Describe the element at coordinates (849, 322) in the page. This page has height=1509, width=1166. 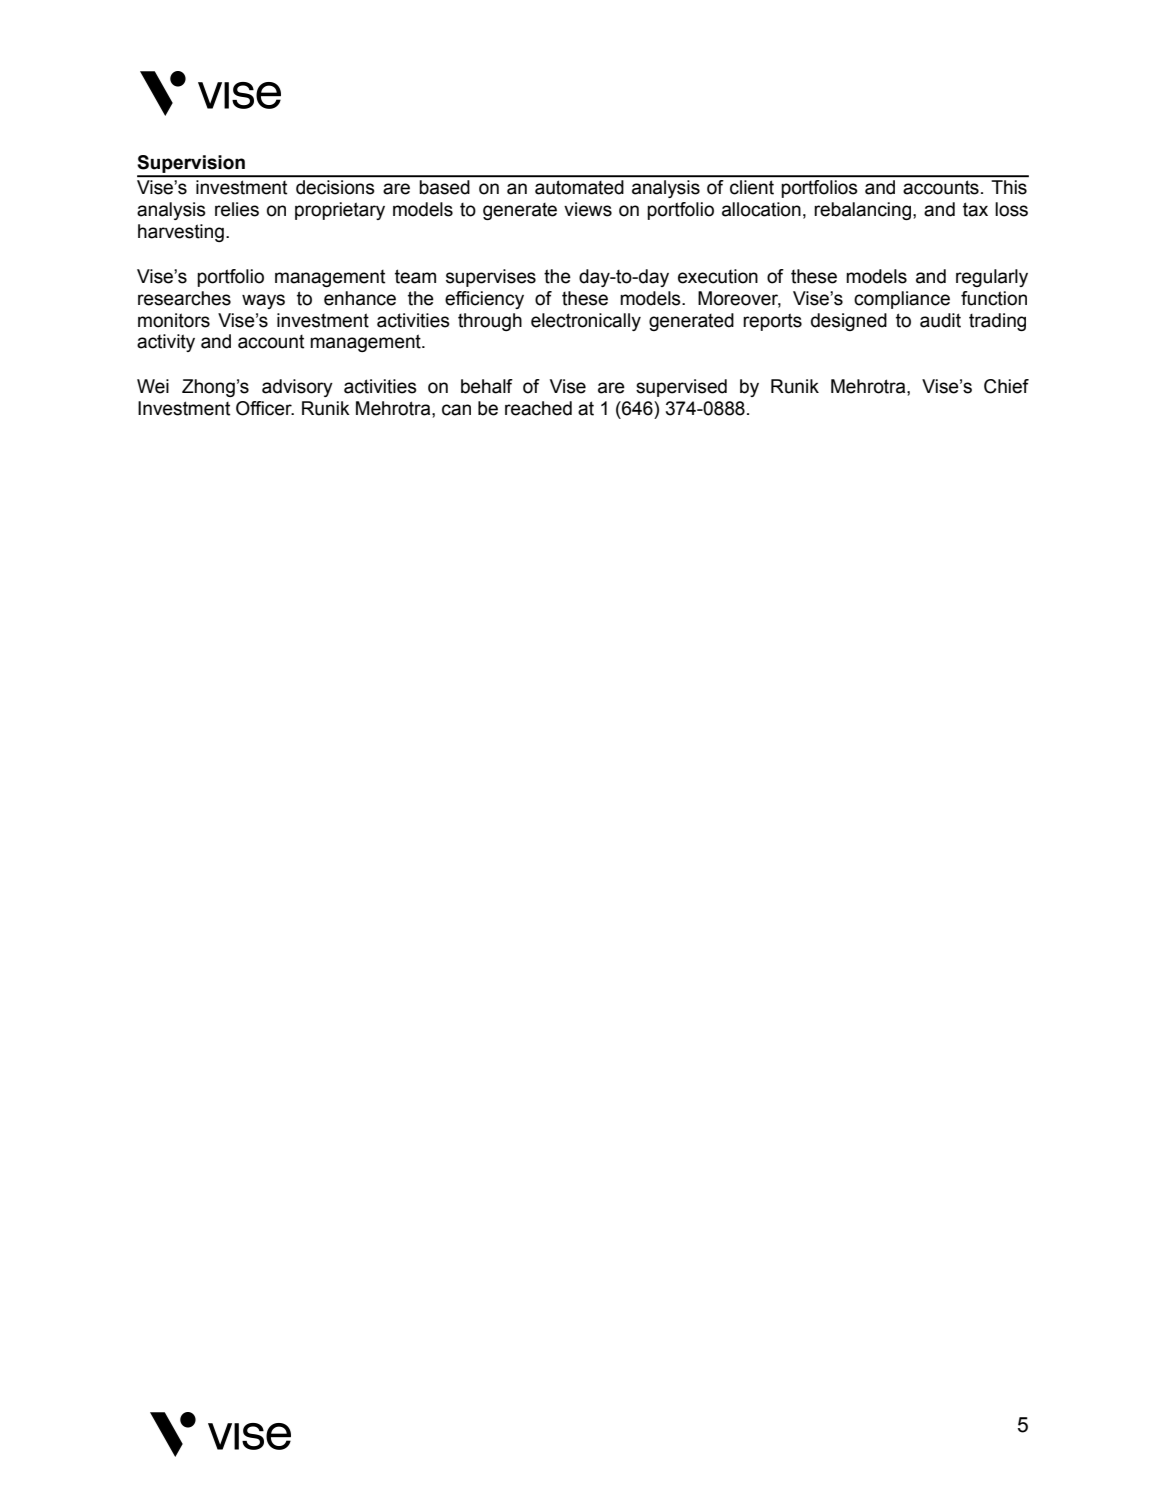
I see `designed` at that location.
